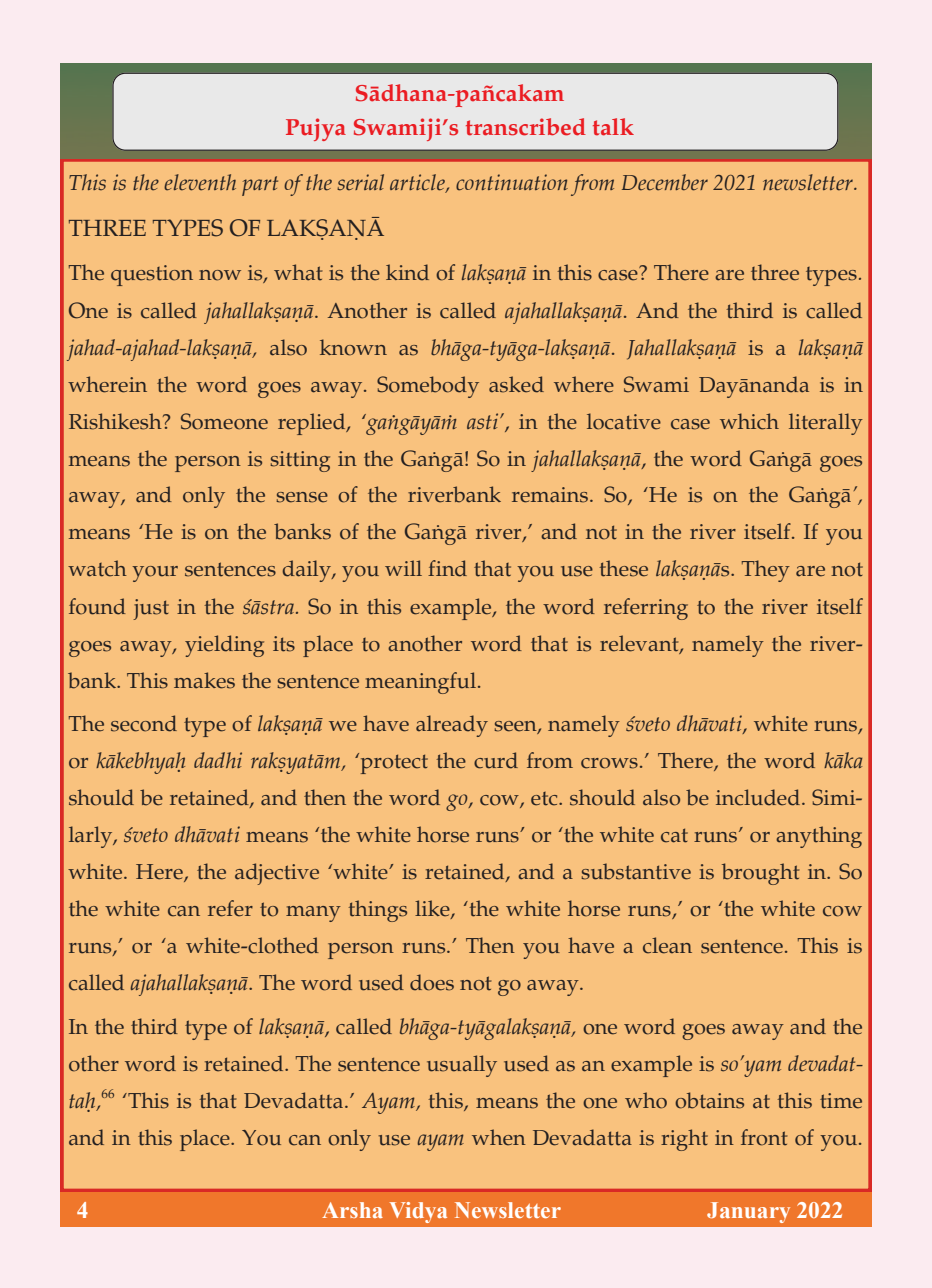  What do you see at coordinates (665, 182) in the page?
I see `December` at bounding box center [665, 182].
